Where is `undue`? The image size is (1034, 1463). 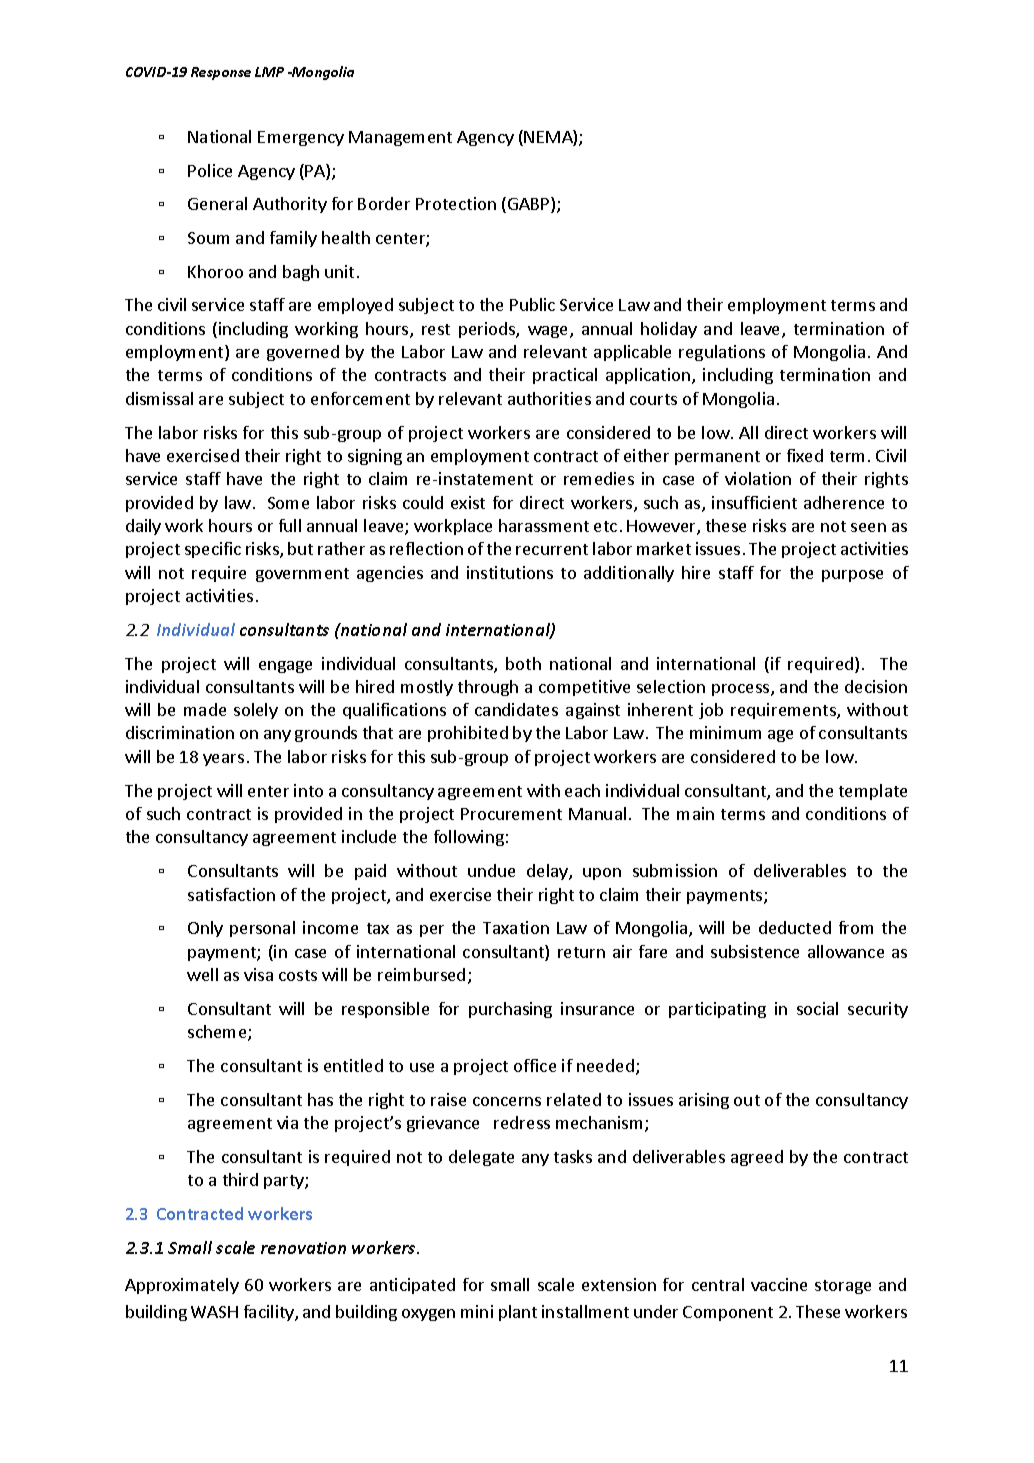
undue is located at coordinates (491, 870).
